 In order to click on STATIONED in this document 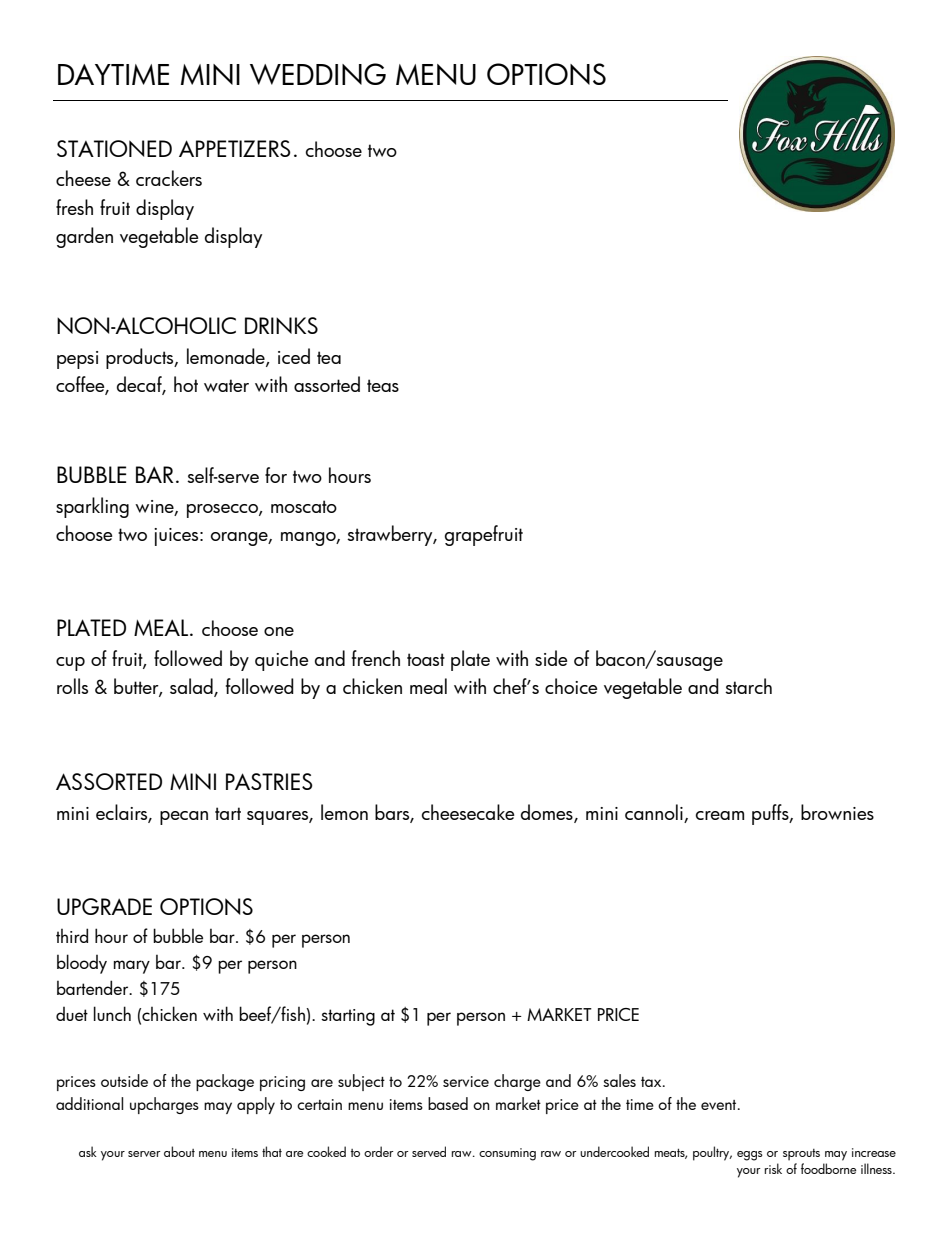, I will do `click(114, 148)`.
